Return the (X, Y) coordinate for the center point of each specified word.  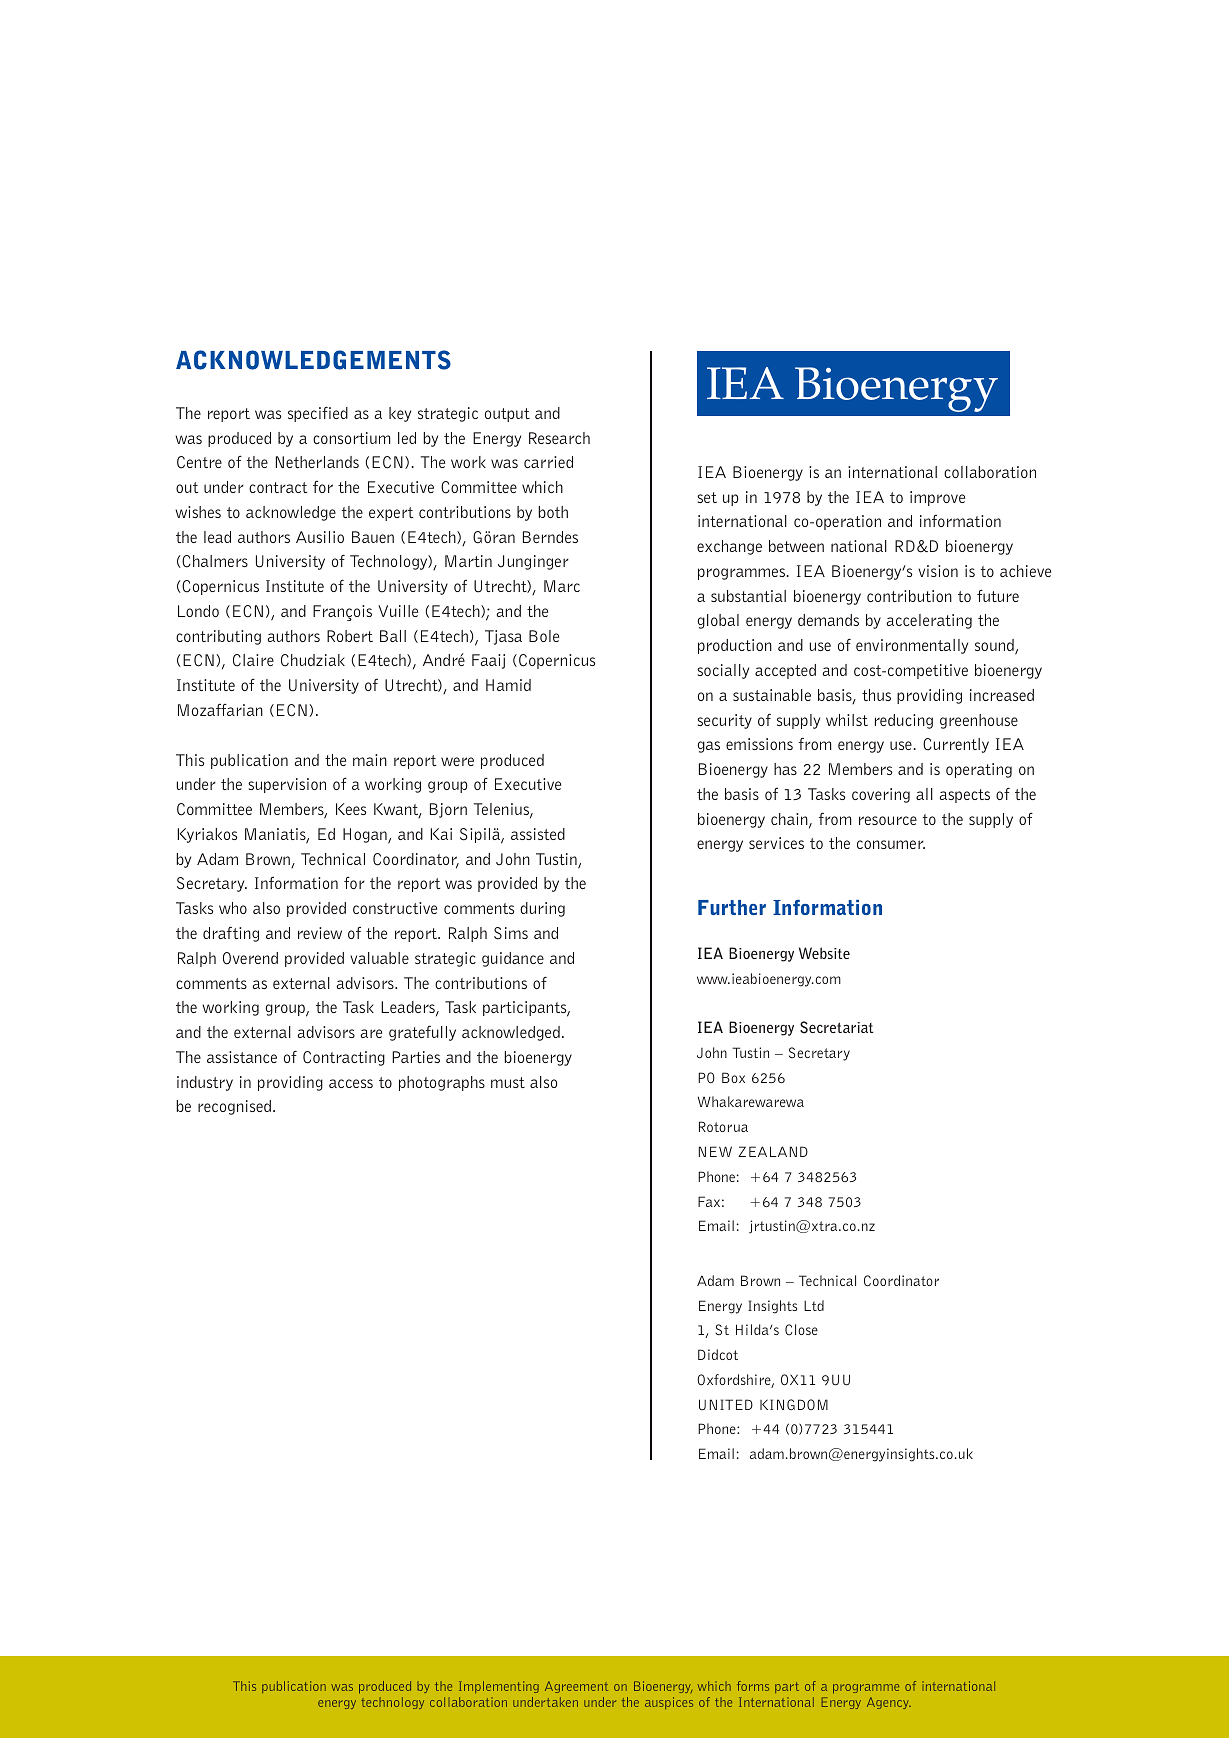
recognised (234, 1107)
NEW (715, 1151)
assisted (538, 834)
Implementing (499, 1687)
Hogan (366, 836)
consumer (891, 844)
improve (937, 498)
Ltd (814, 1305)
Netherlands (317, 462)
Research (559, 438)
